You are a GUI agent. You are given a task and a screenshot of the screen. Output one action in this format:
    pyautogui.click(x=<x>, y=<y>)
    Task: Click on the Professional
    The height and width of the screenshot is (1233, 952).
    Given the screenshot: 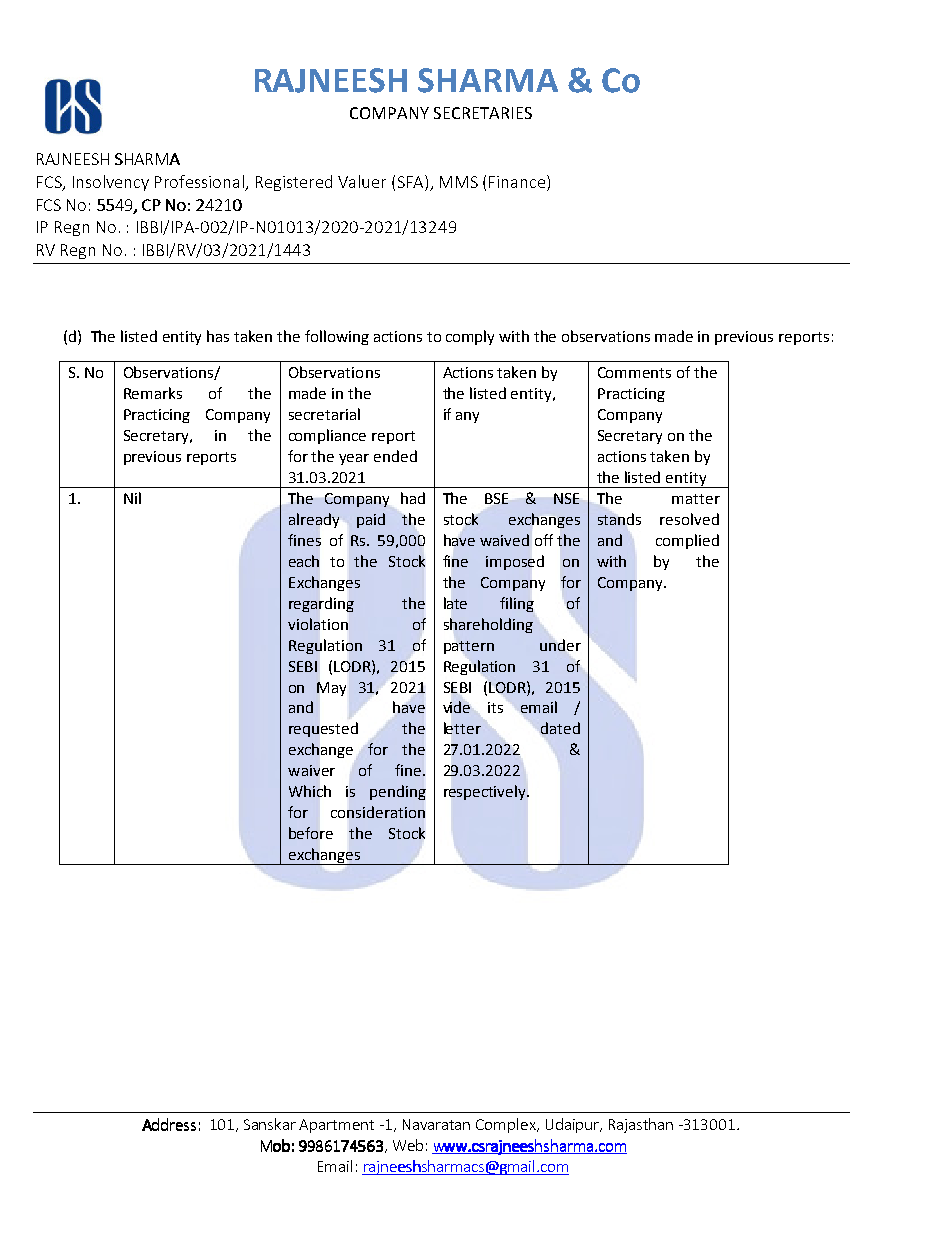 What is the action you would take?
    pyautogui.click(x=199, y=181)
